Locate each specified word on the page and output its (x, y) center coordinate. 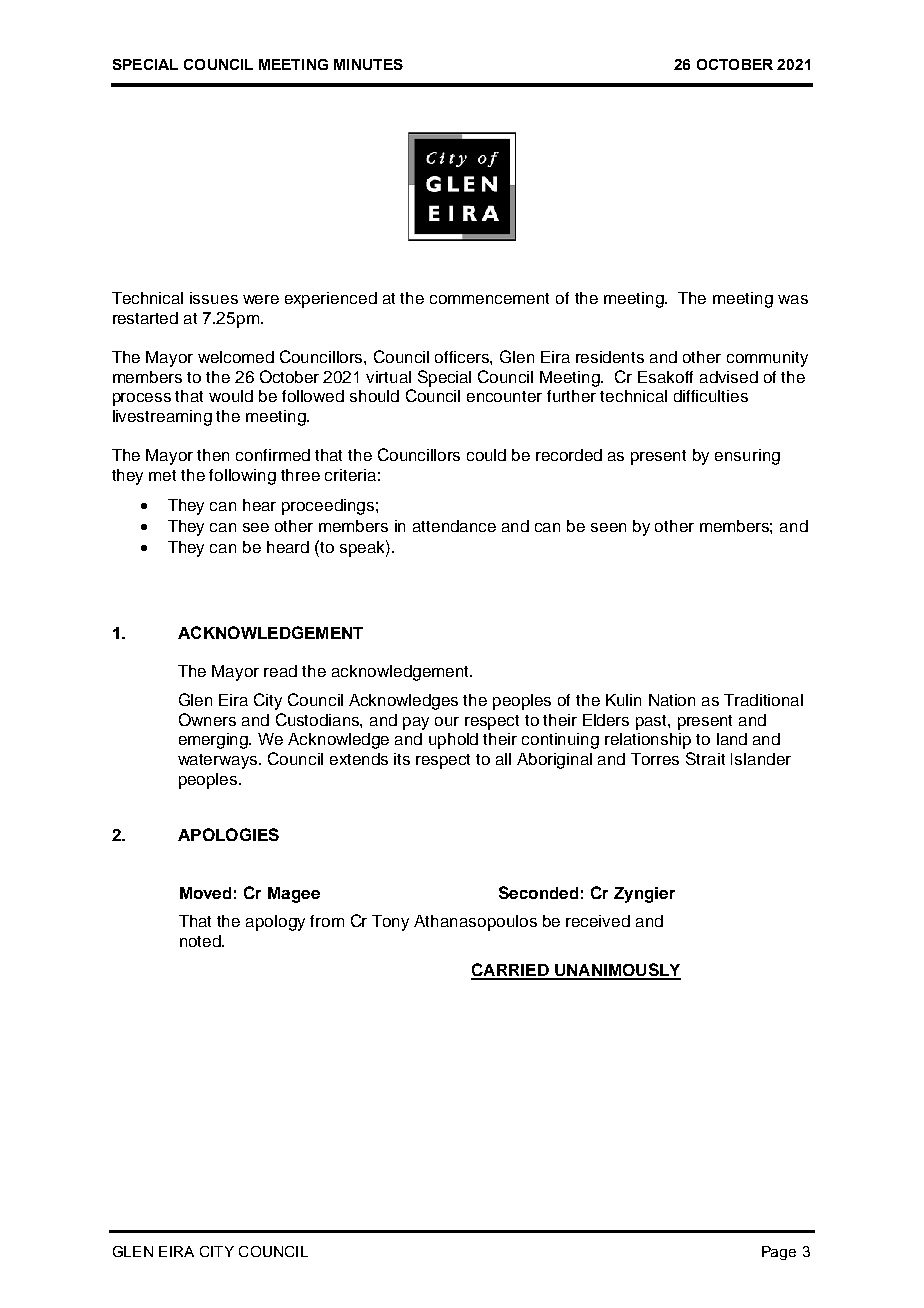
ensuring (747, 457)
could (486, 455)
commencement (489, 298)
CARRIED (511, 971)
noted (201, 941)
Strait (705, 758)
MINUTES (368, 64)
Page (779, 1253)
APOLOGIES (228, 834)
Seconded (538, 892)
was (793, 299)
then (213, 455)
